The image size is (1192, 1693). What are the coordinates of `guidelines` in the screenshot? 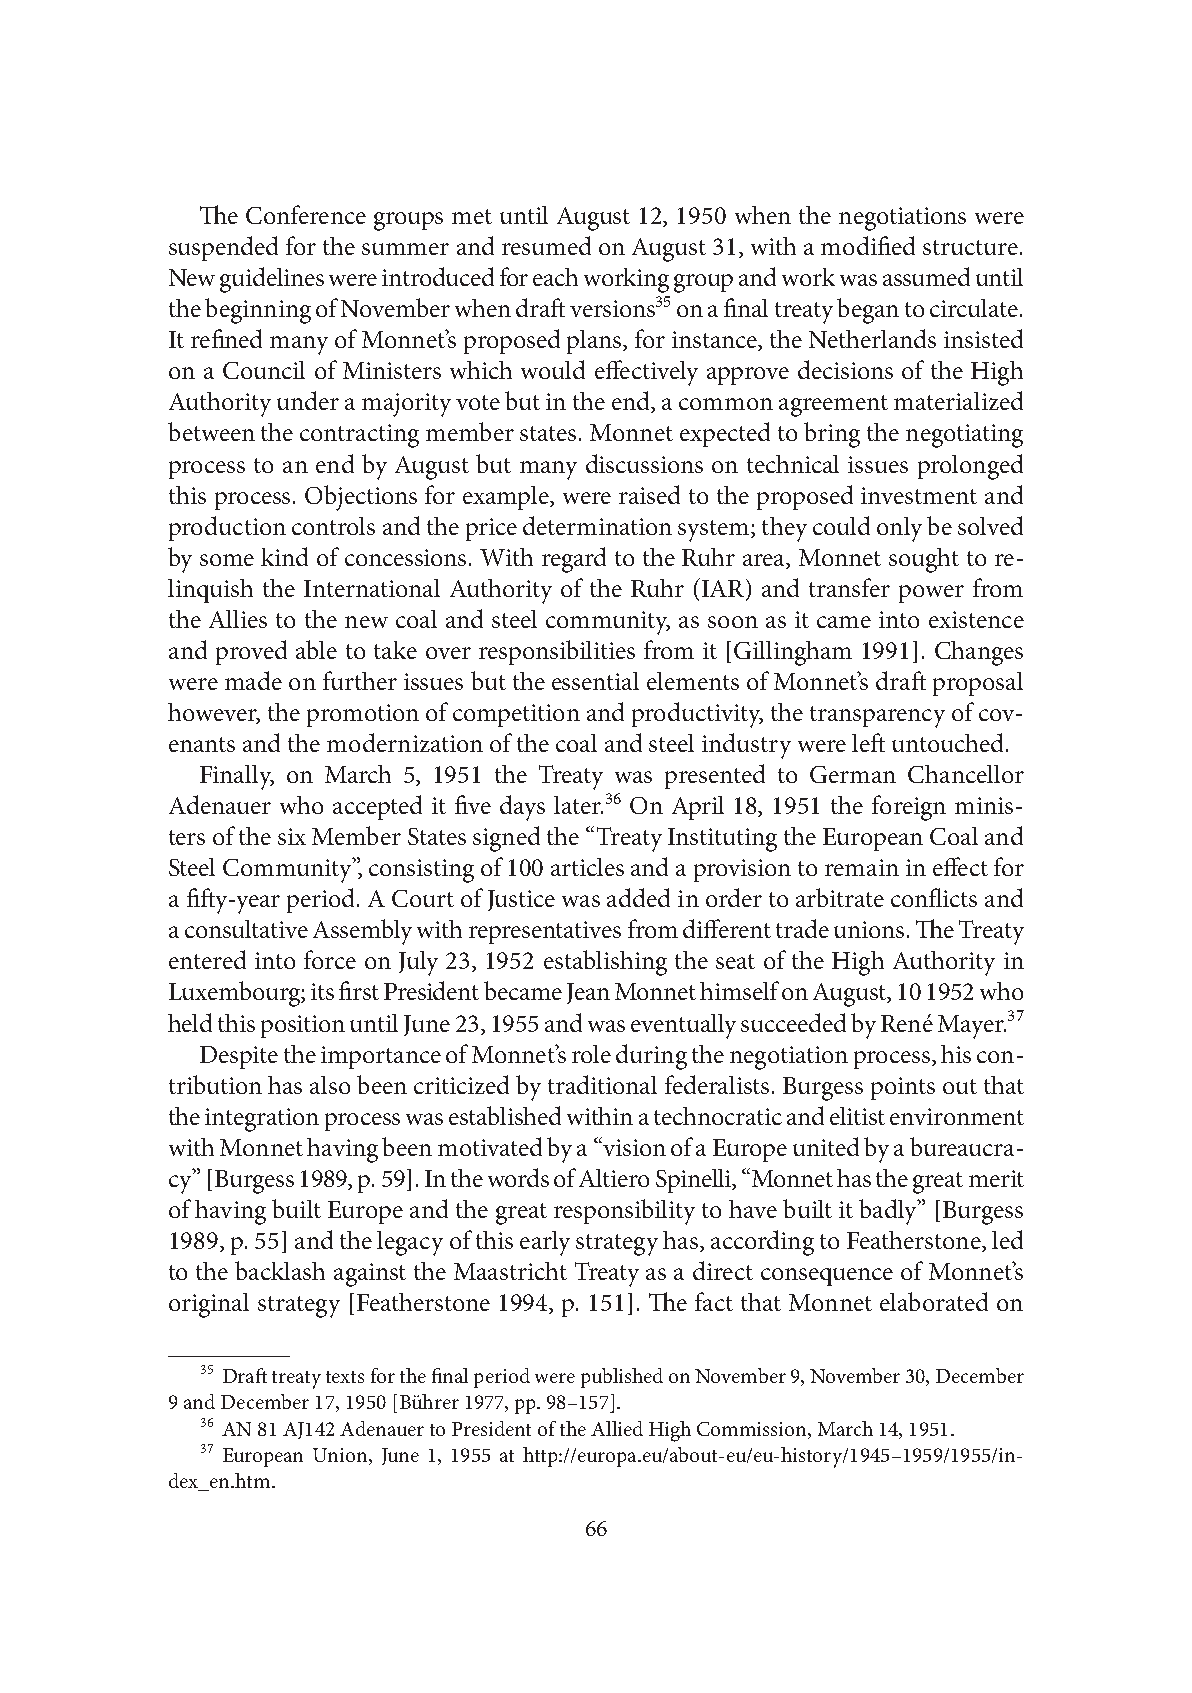 It's located at (272, 280).
